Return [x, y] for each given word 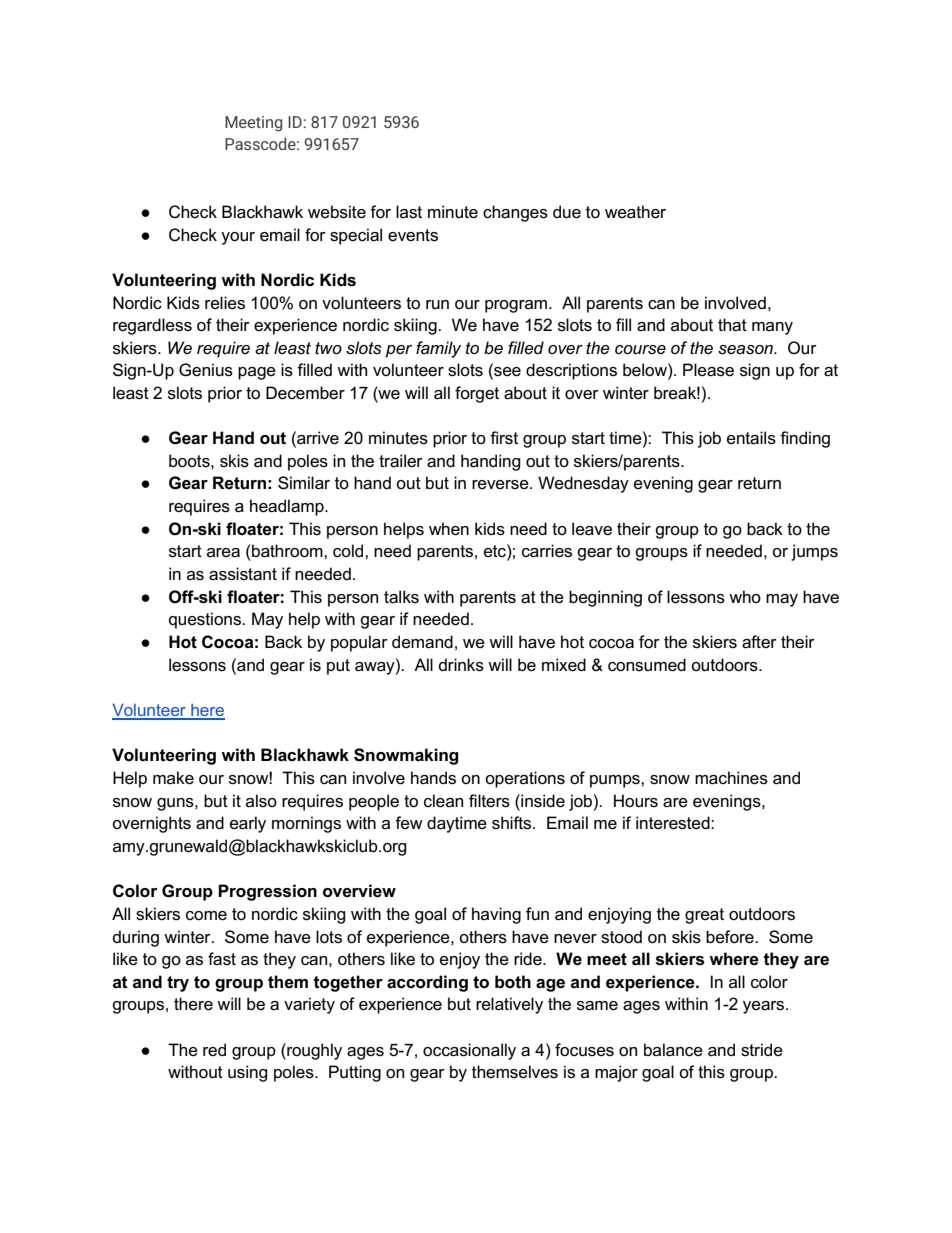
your [238, 238]
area [223, 553]
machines [731, 778]
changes [515, 213]
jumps [814, 552]
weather [635, 212]
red [214, 1049]
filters [489, 801]
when [449, 529]
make [173, 778]
